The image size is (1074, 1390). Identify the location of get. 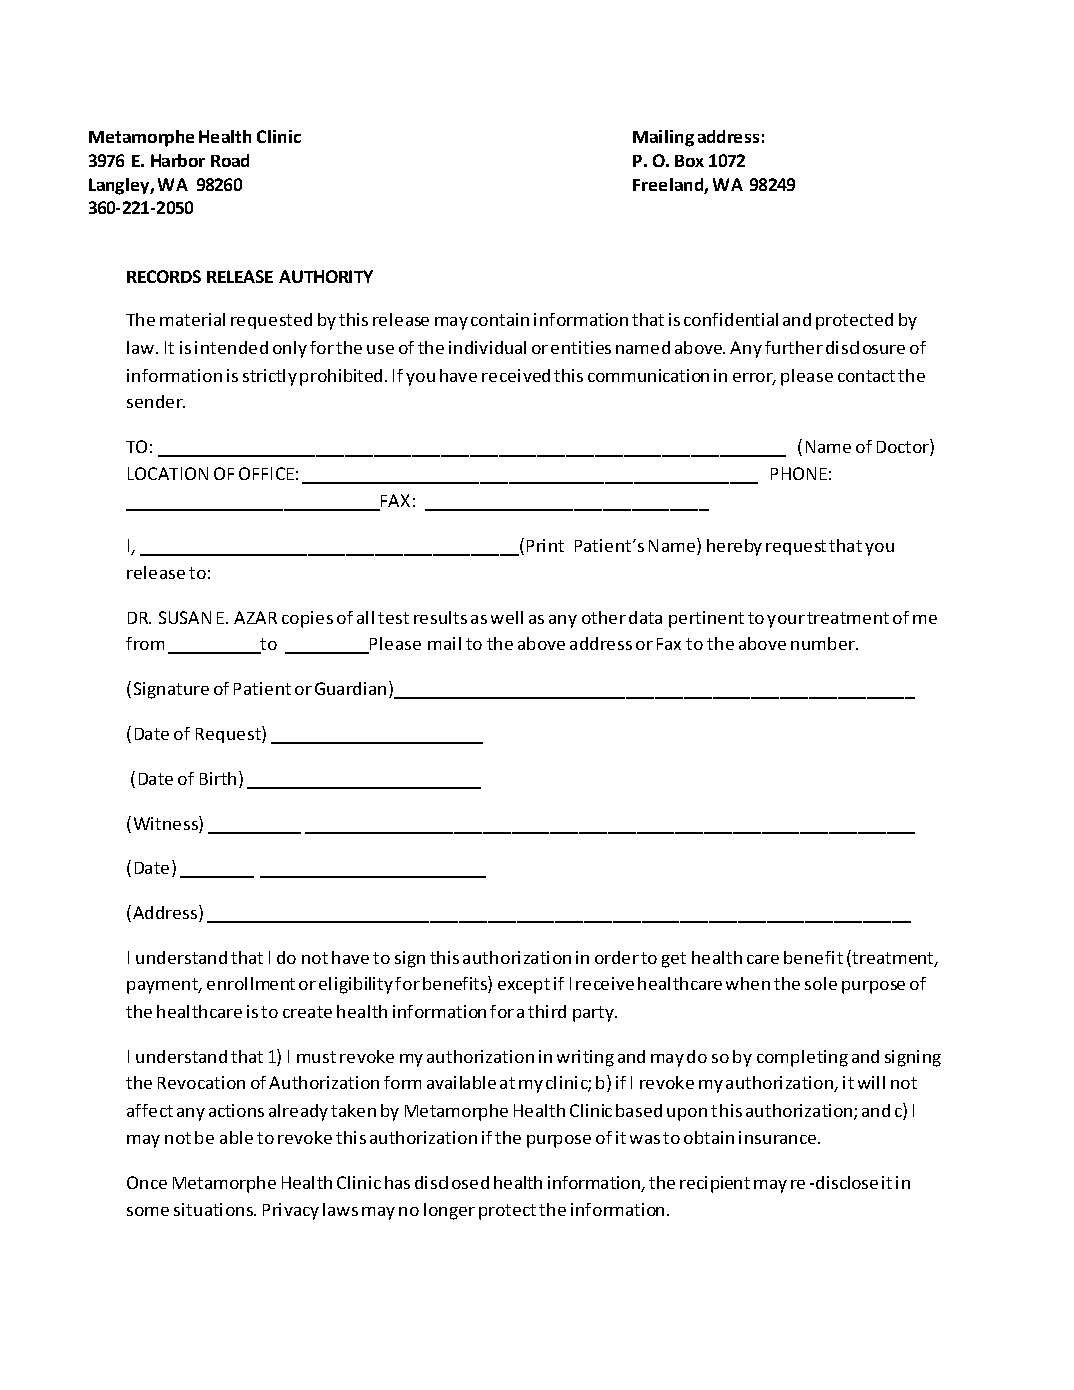
(674, 960).
